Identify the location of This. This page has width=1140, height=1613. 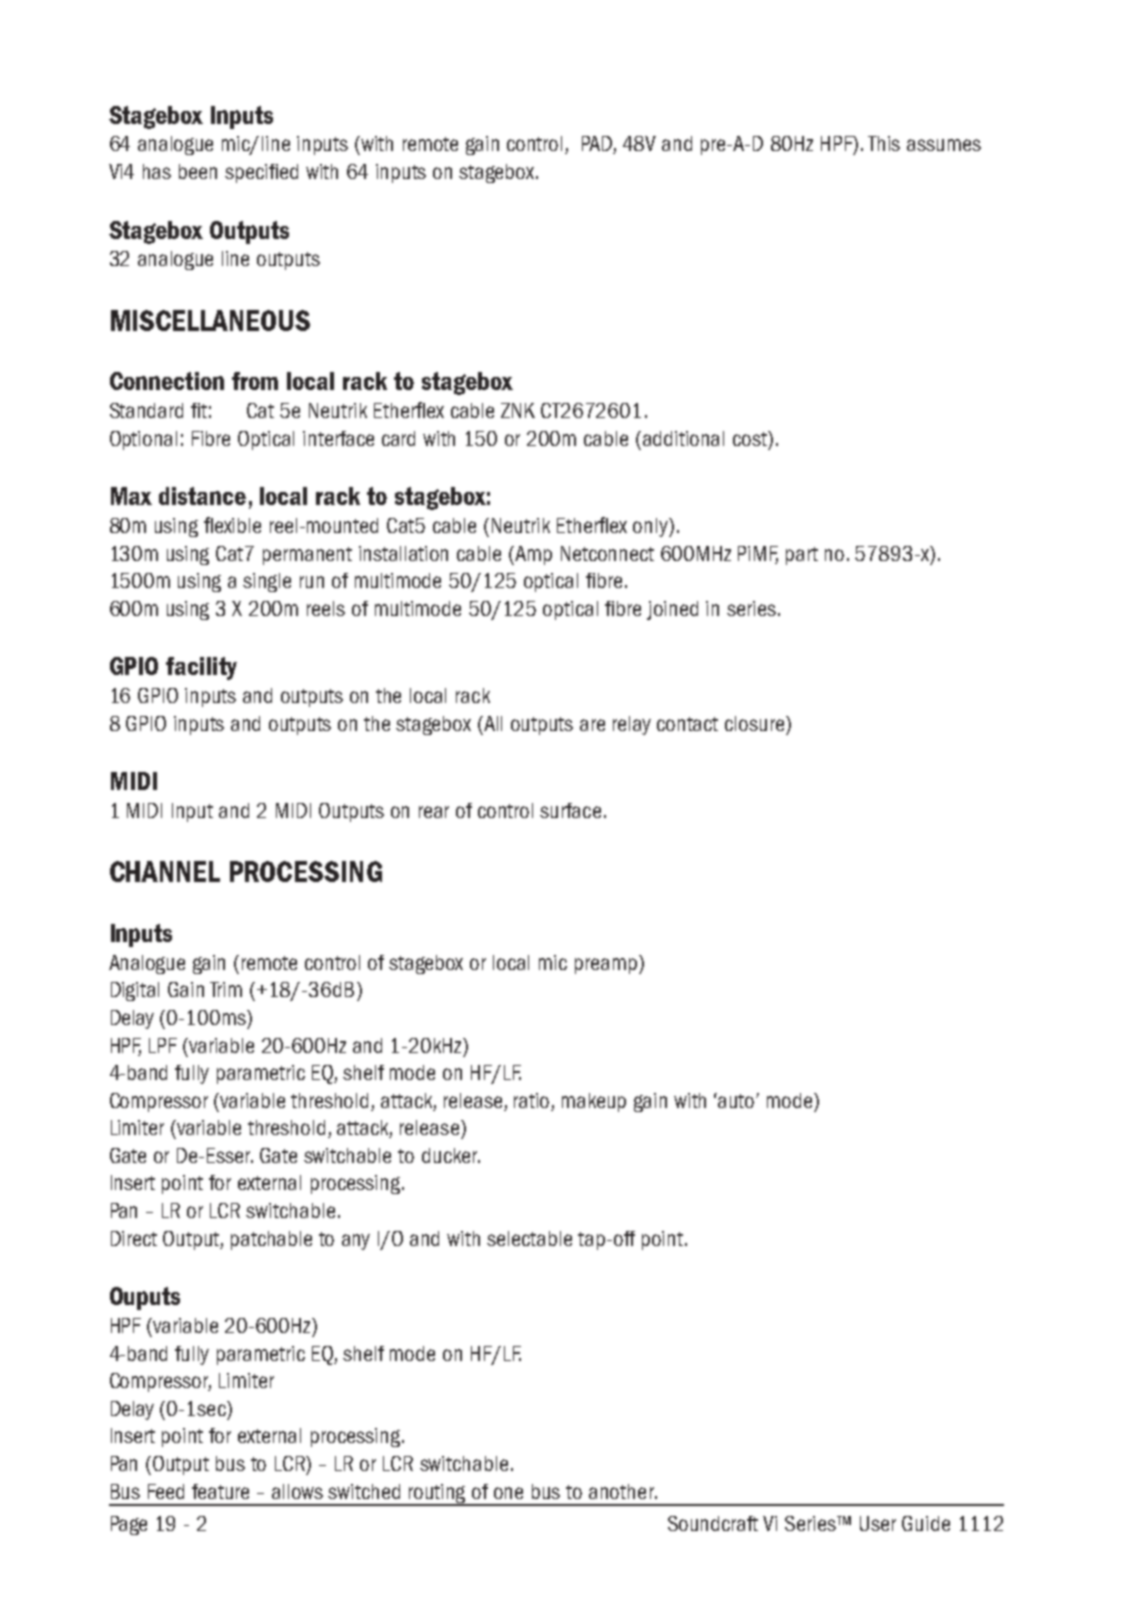
(884, 143).
